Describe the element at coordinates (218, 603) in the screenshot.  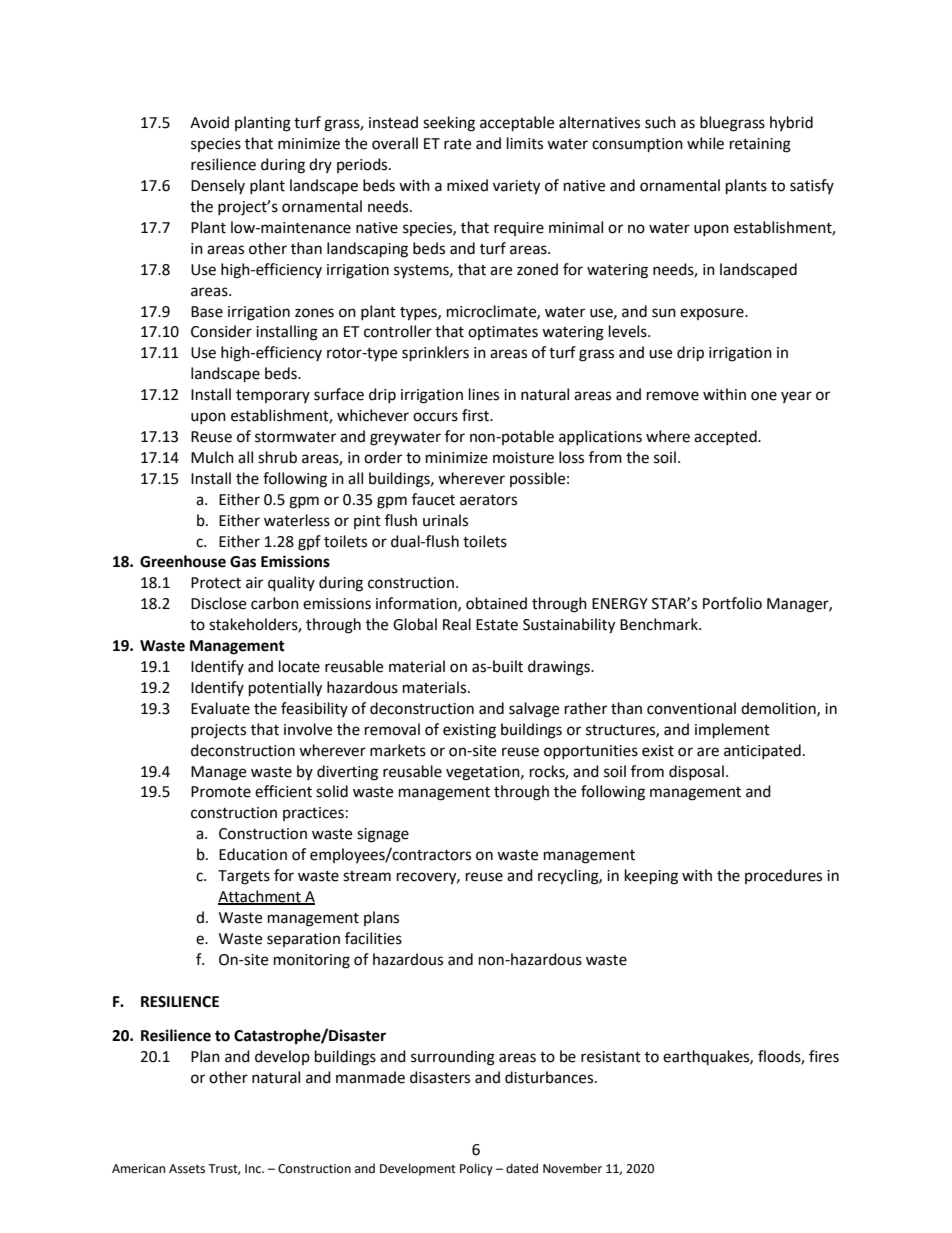
I see `Disclose` at that location.
